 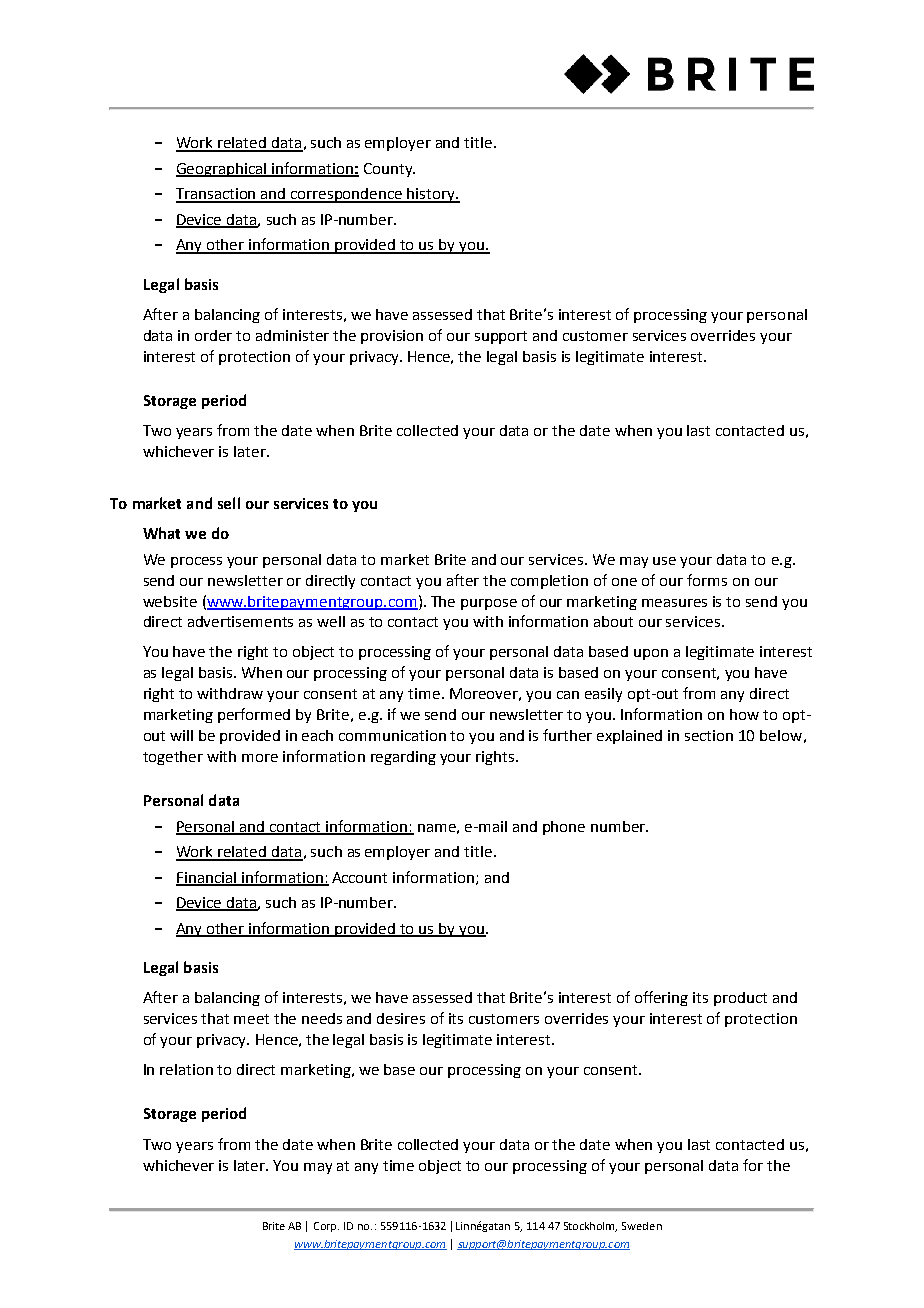 I want to click on performed, so click(x=254, y=715).
